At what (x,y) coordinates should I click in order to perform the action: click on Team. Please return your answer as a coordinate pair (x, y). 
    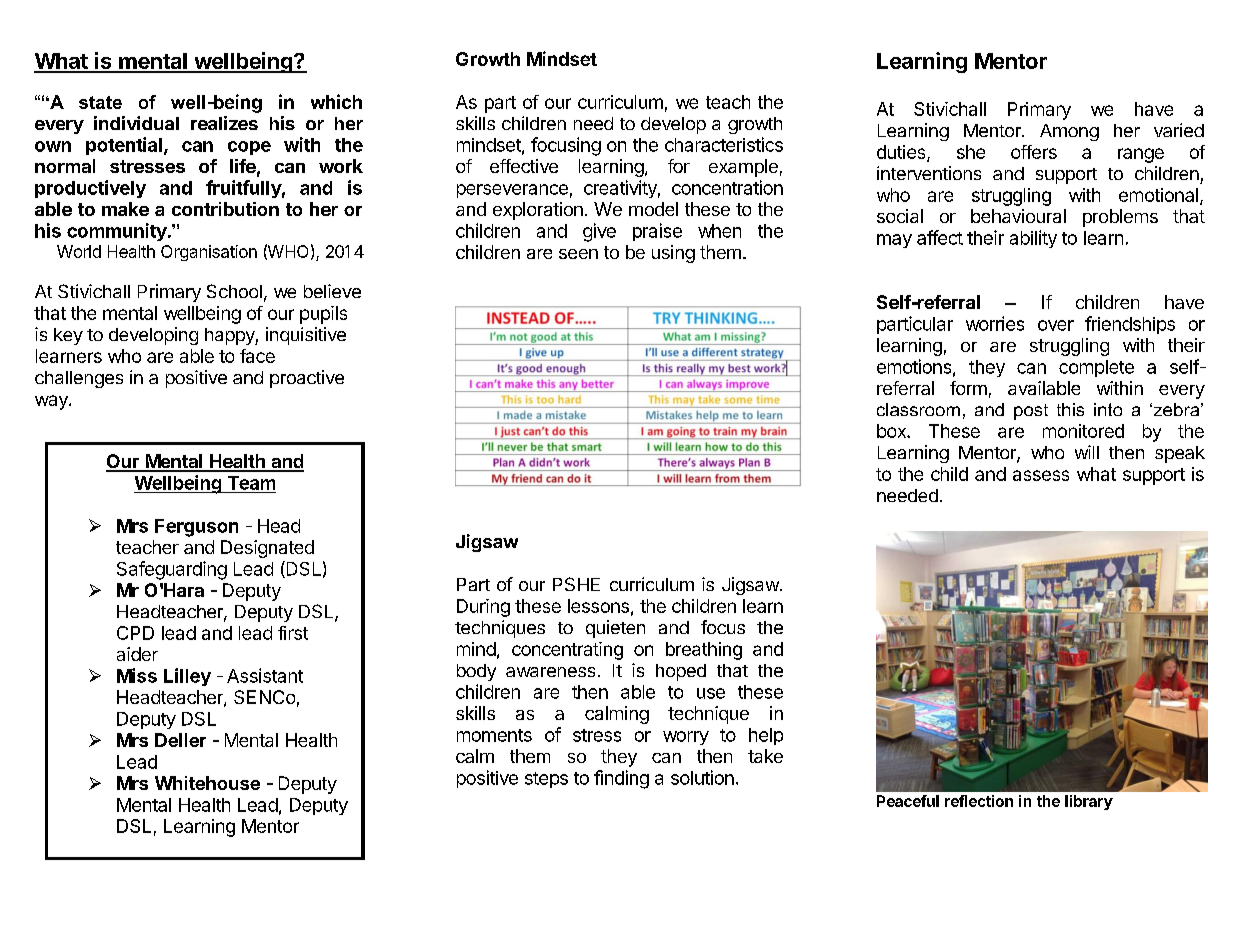
    Looking at the image, I should click on (251, 483).
